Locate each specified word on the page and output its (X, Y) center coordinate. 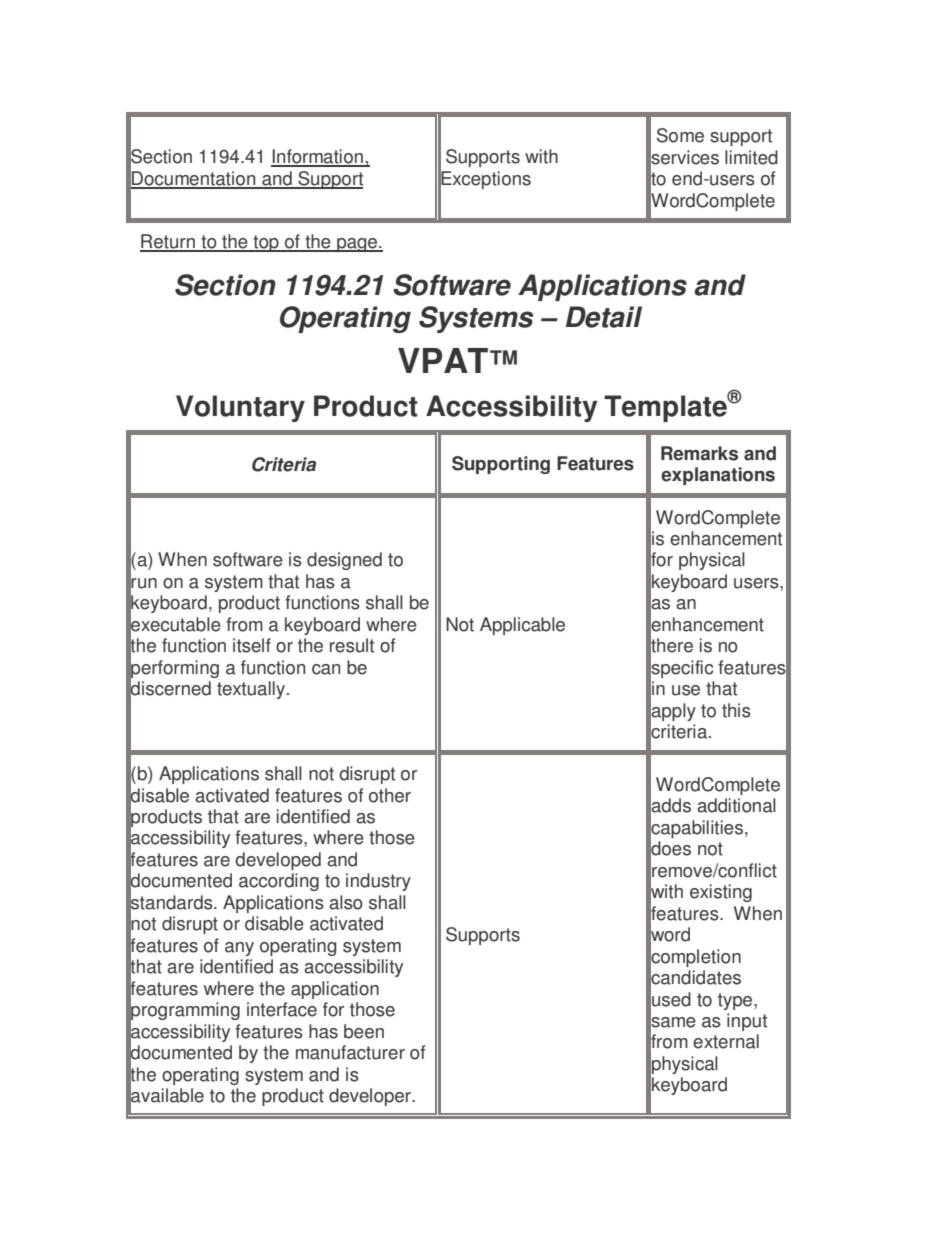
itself (252, 645)
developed (278, 861)
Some (680, 135)
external (726, 1041)
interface (282, 1009)
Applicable (522, 626)
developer (371, 1097)
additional (736, 805)
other (390, 795)
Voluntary (240, 408)
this (736, 710)
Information (318, 157)
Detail (604, 317)
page (357, 245)
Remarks (699, 453)
